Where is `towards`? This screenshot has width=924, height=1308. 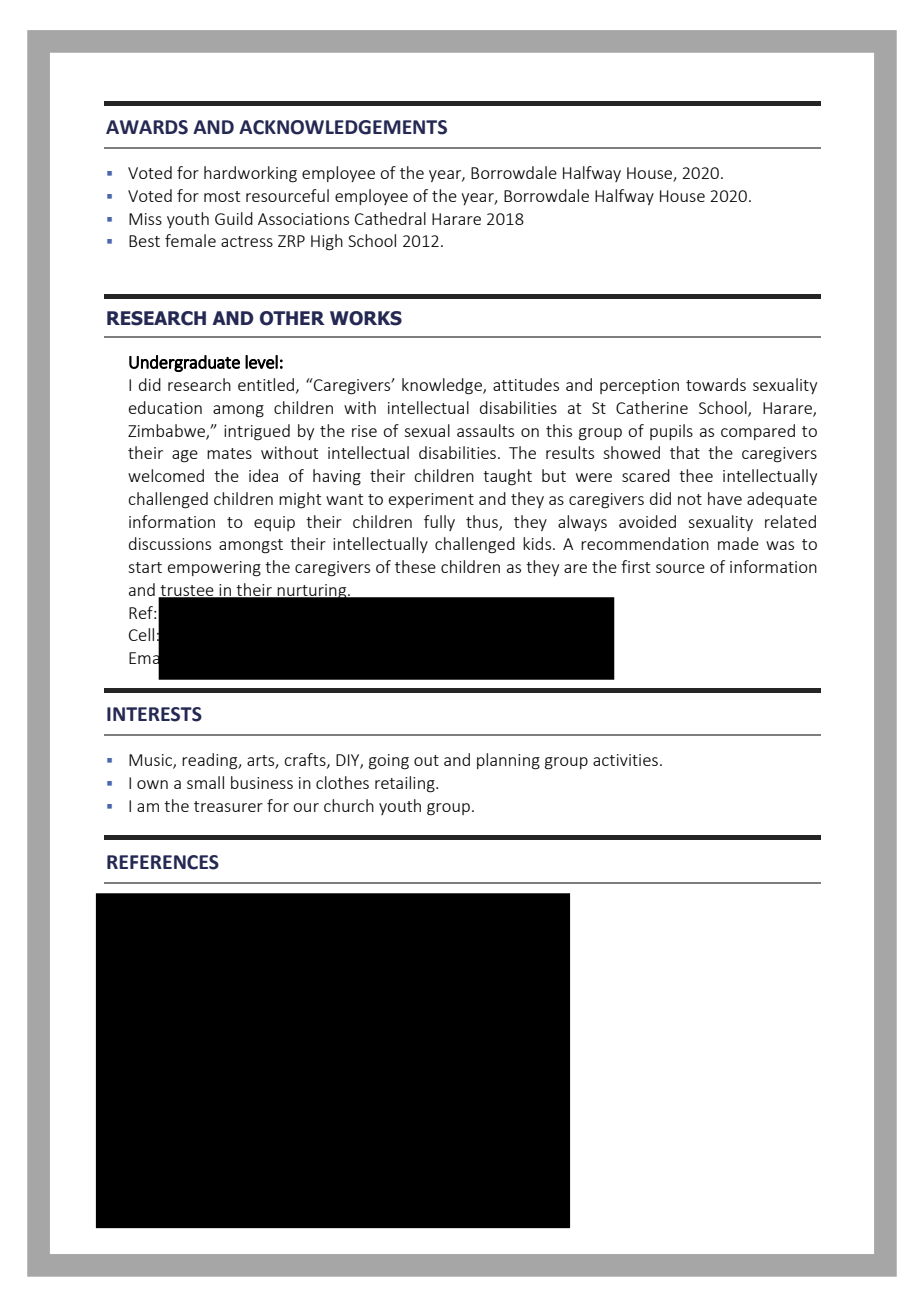 towards is located at coordinates (716, 384).
